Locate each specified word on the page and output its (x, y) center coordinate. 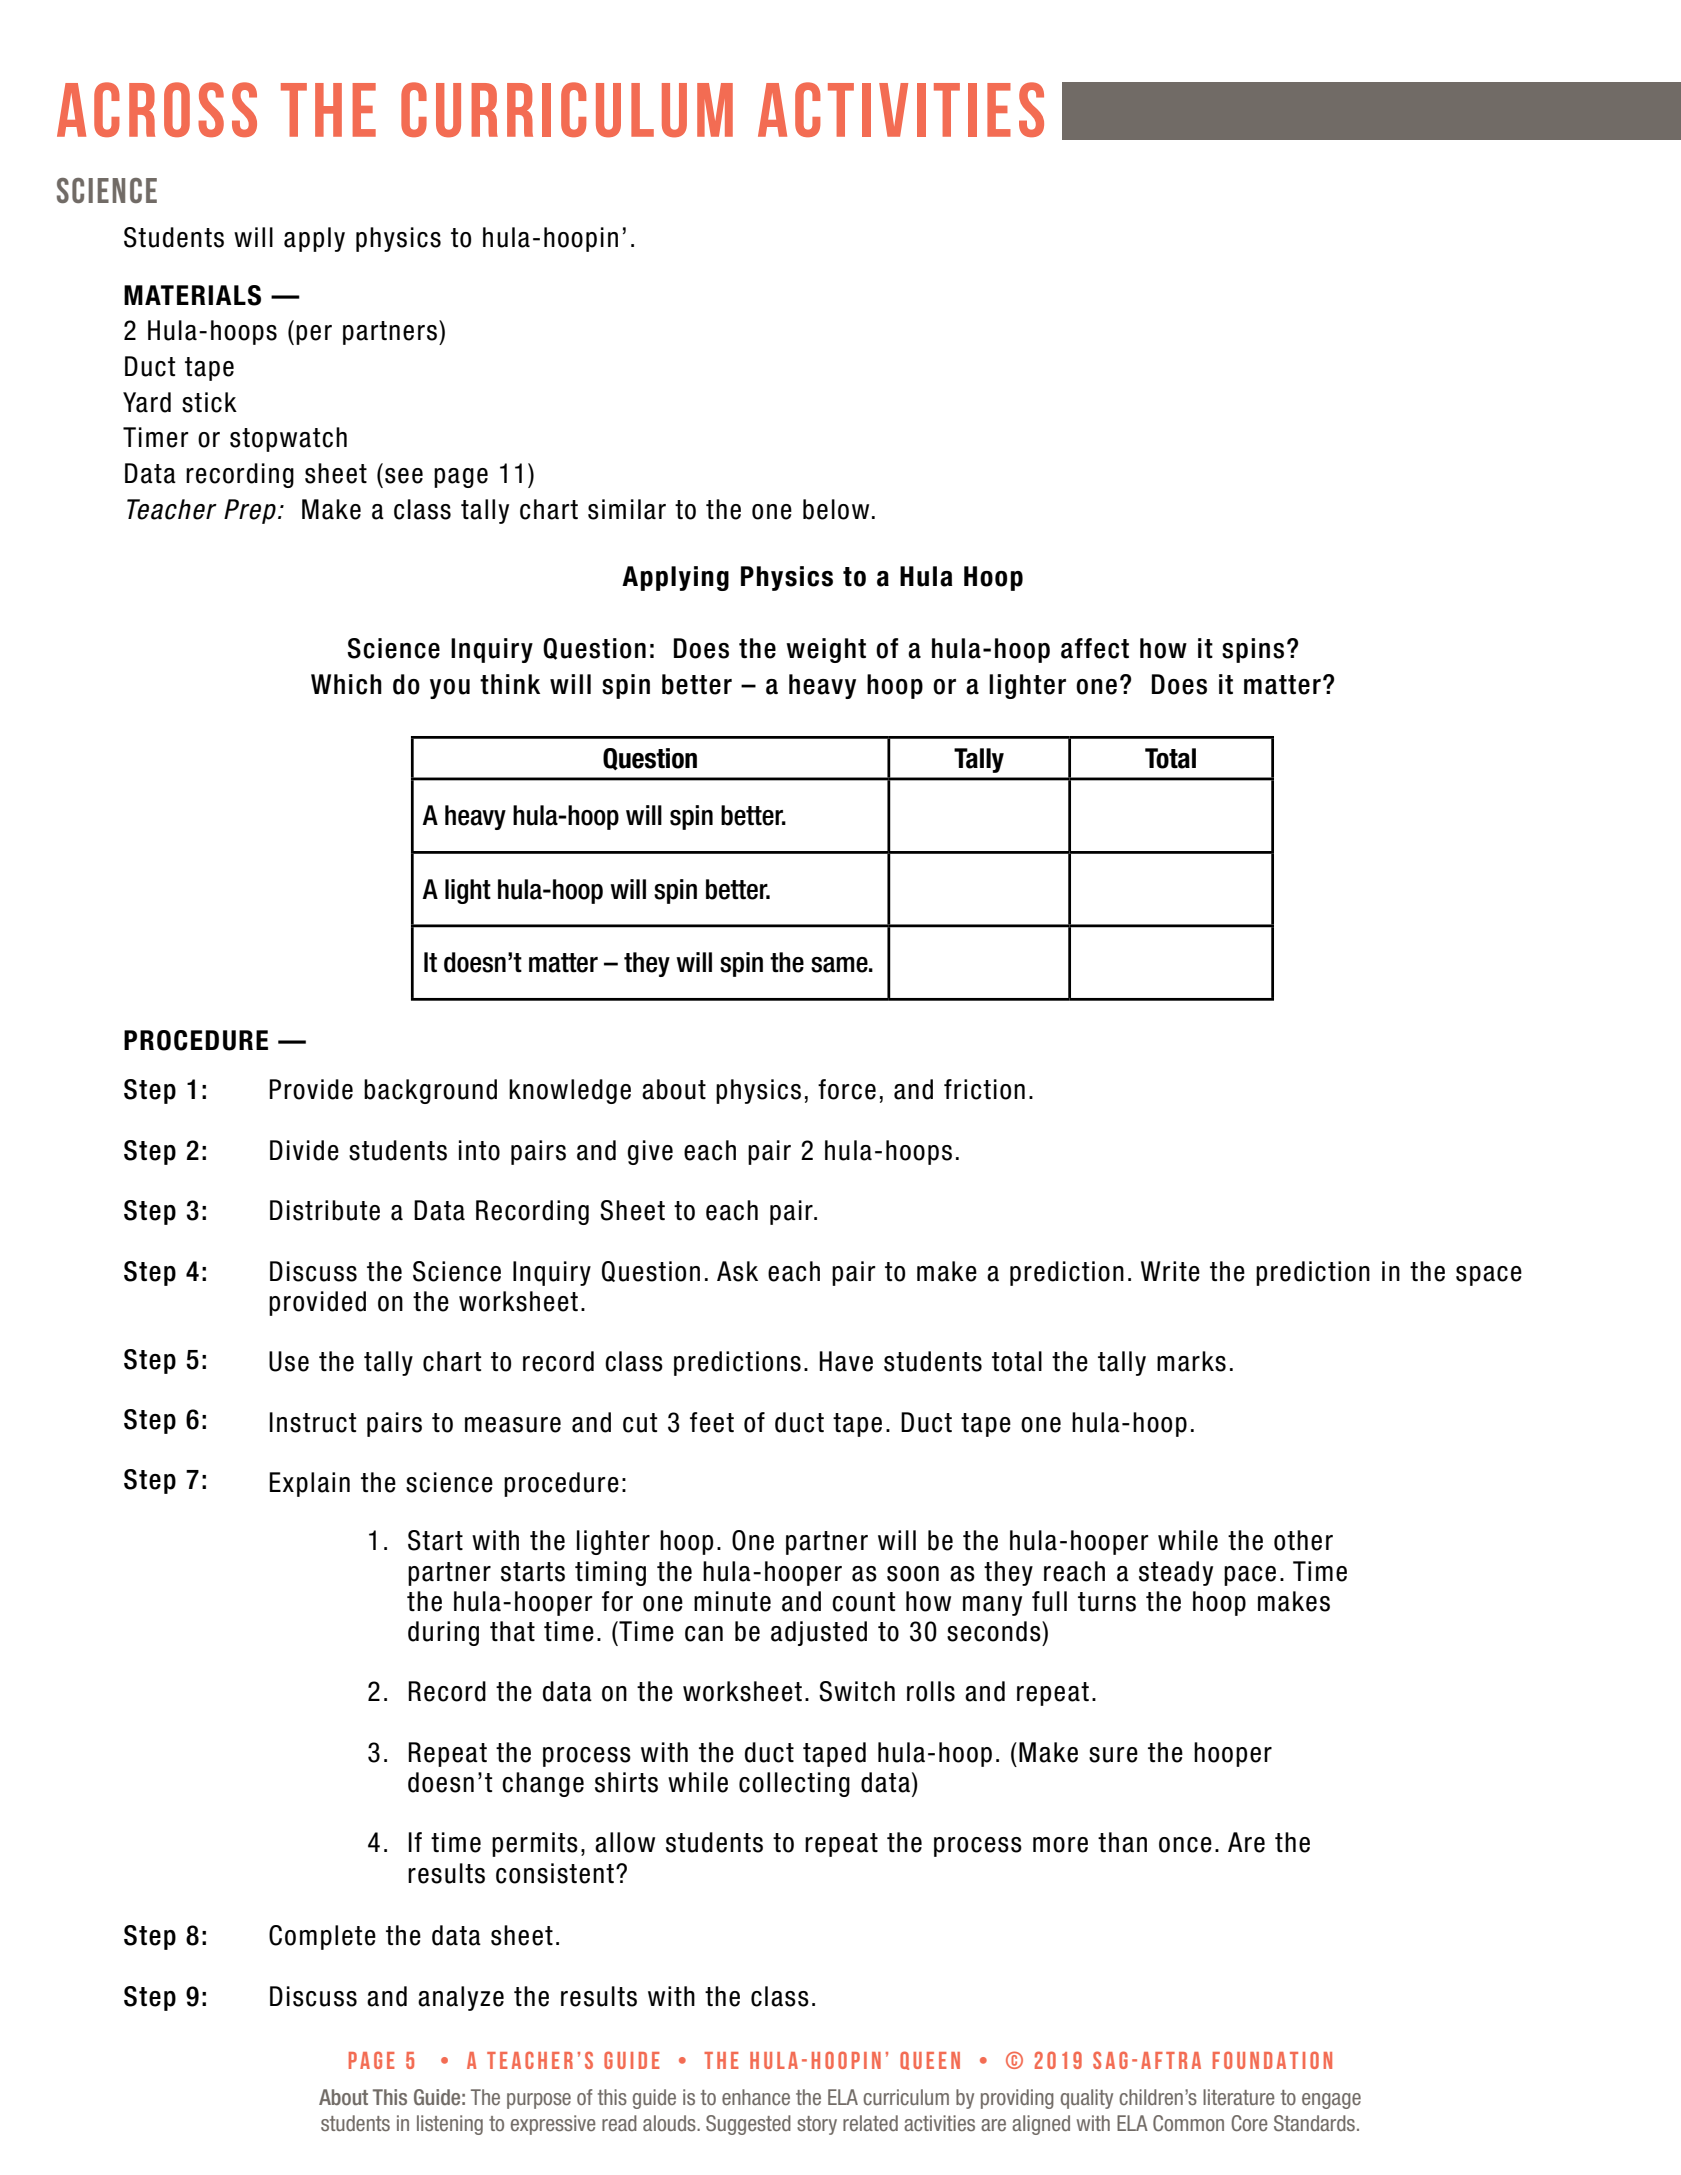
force (847, 1089)
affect (1095, 648)
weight (826, 650)
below (836, 509)
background (430, 1091)
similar (627, 509)
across (157, 109)
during (443, 1633)
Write (1170, 1271)
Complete (322, 1937)
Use (289, 1361)
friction (984, 1089)
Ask (737, 1271)
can (704, 1634)
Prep (250, 511)
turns (1107, 1602)
